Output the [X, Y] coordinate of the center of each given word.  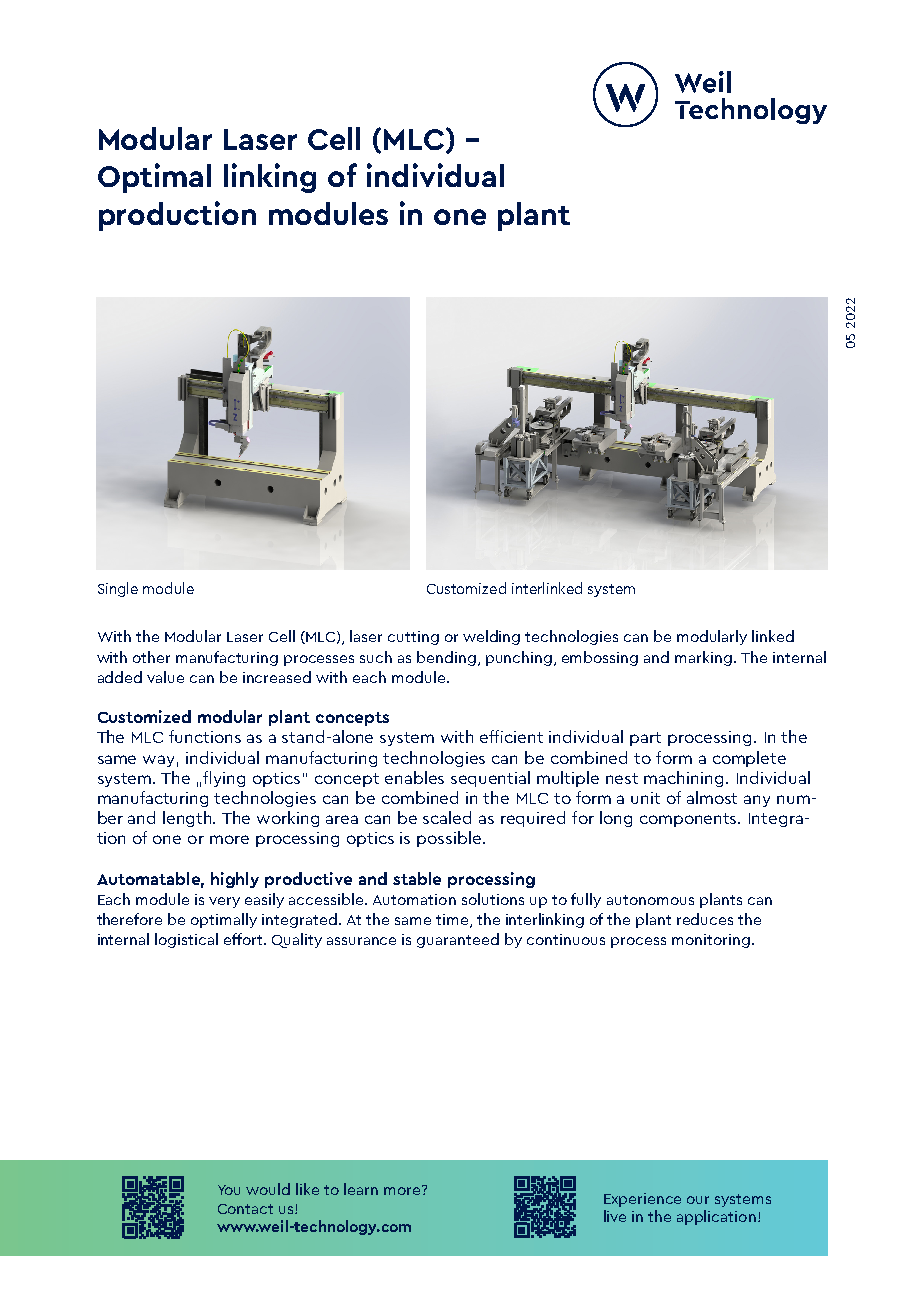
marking [703, 658]
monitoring [711, 941]
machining [685, 779]
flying [224, 779]
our [698, 1200]
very [224, 902]
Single [118, 589]
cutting [413, 638]
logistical [186, 940]
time [453, 921]
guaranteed [458, 940]
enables [414, 777]
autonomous [650, 900]
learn [361, 1189]
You [229, 1190]
